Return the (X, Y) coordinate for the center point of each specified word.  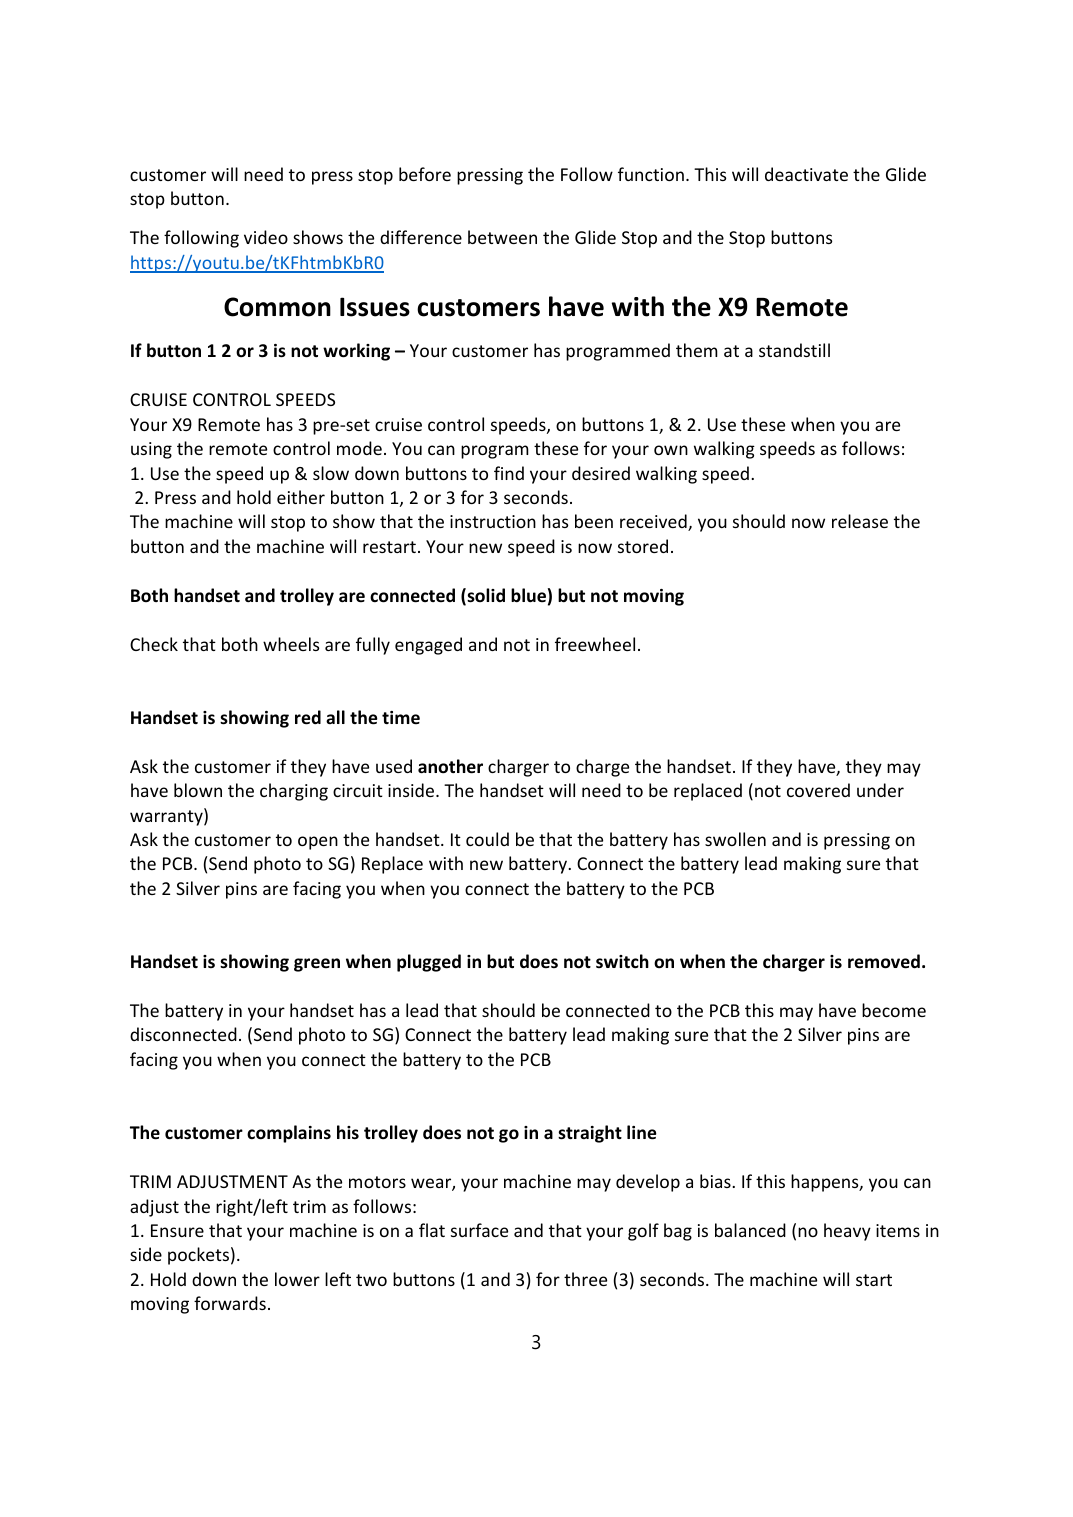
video (266, 237)
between (502, 237)
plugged (429, 963)
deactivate (806, 174)
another (450, 766)
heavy (847, 1232)
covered (818, 790)
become (894, 1010)
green (317, 965)
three (585, 1279)
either (301, 497)
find (509, 473)
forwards (230, 1303)
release (860, 521)
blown (198, 790)
